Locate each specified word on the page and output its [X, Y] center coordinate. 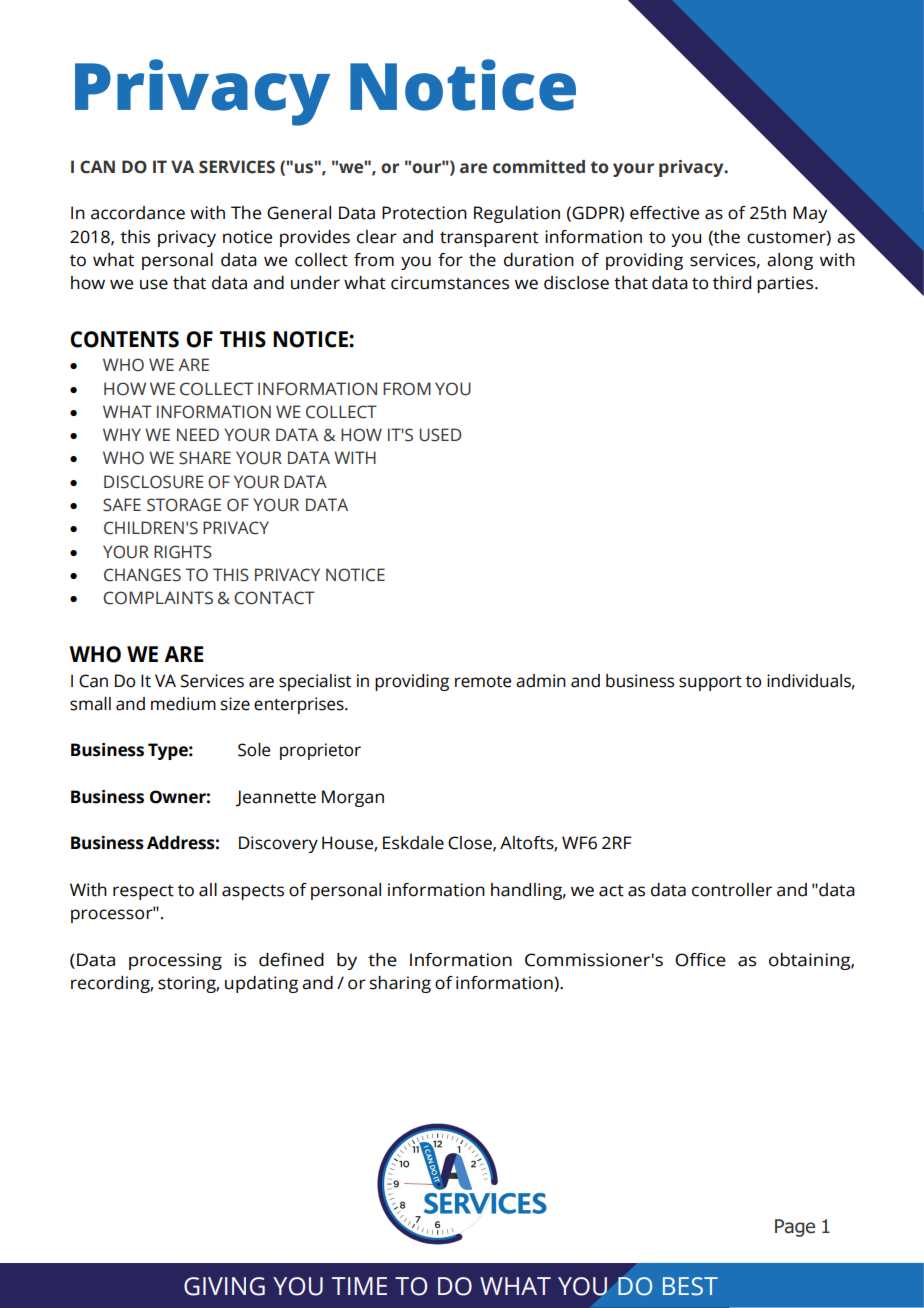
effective [664, 213]
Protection [424, 213]
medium [183, 704]
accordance [138, 213]
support [710, 683]
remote [483, 682]
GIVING [224, 1286]
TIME [359, 1286]
